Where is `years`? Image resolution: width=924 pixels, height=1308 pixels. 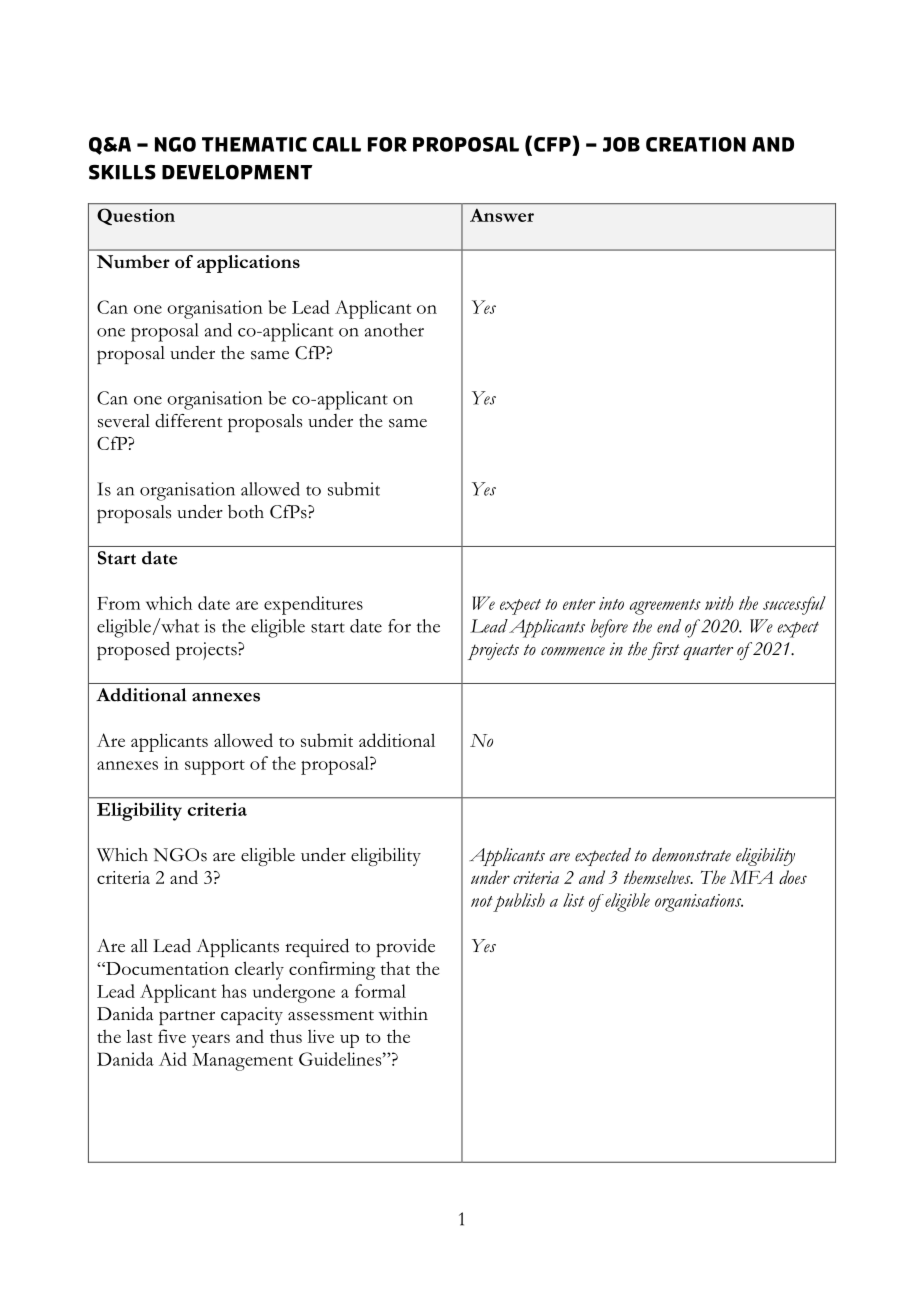
years is located at coordinates (211, 1041).
